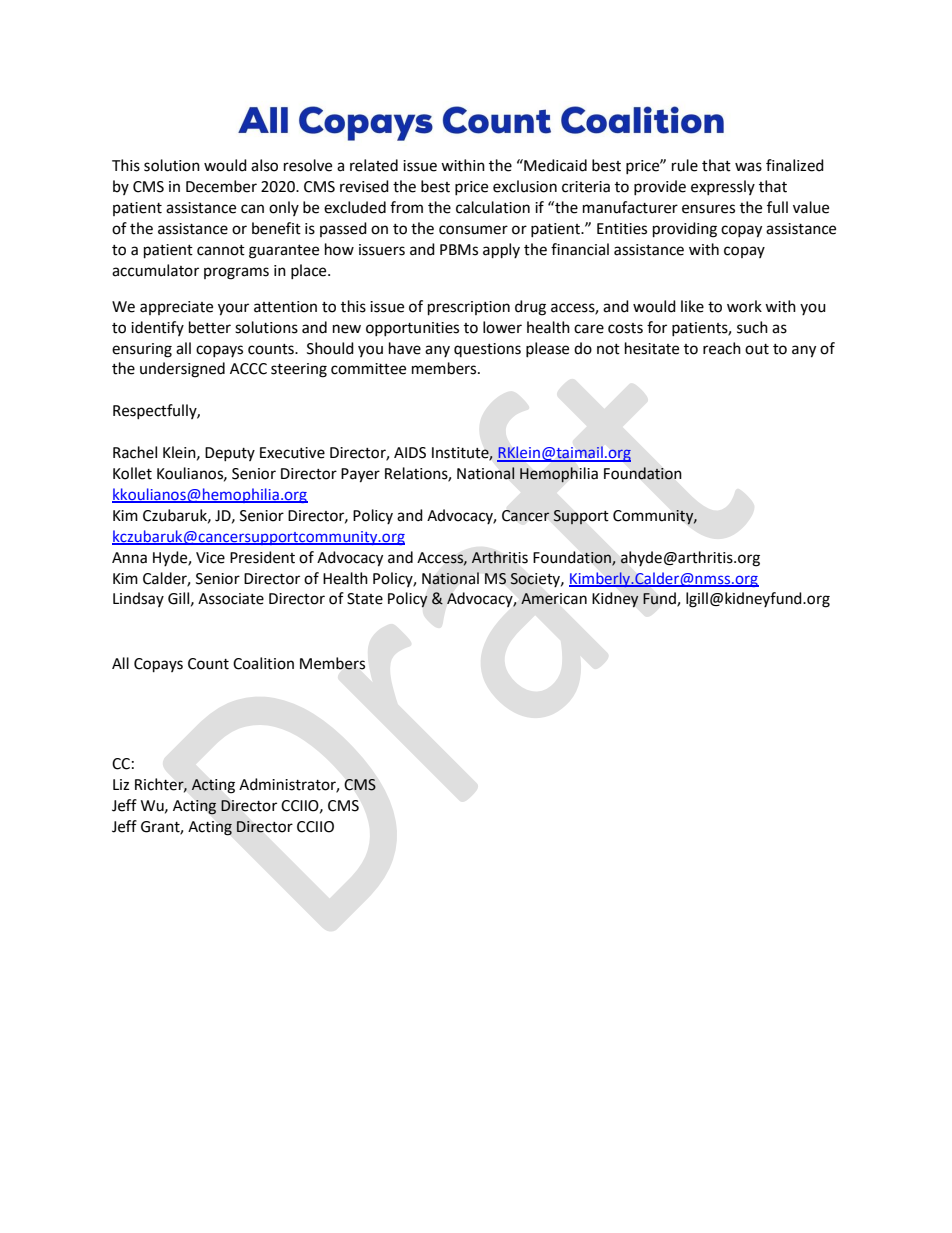 This screenshot has width=952, height=1233. What do you see at coordinates (757, 349) in the screenshot?
I see `out` at bounding box center [757, 349].
